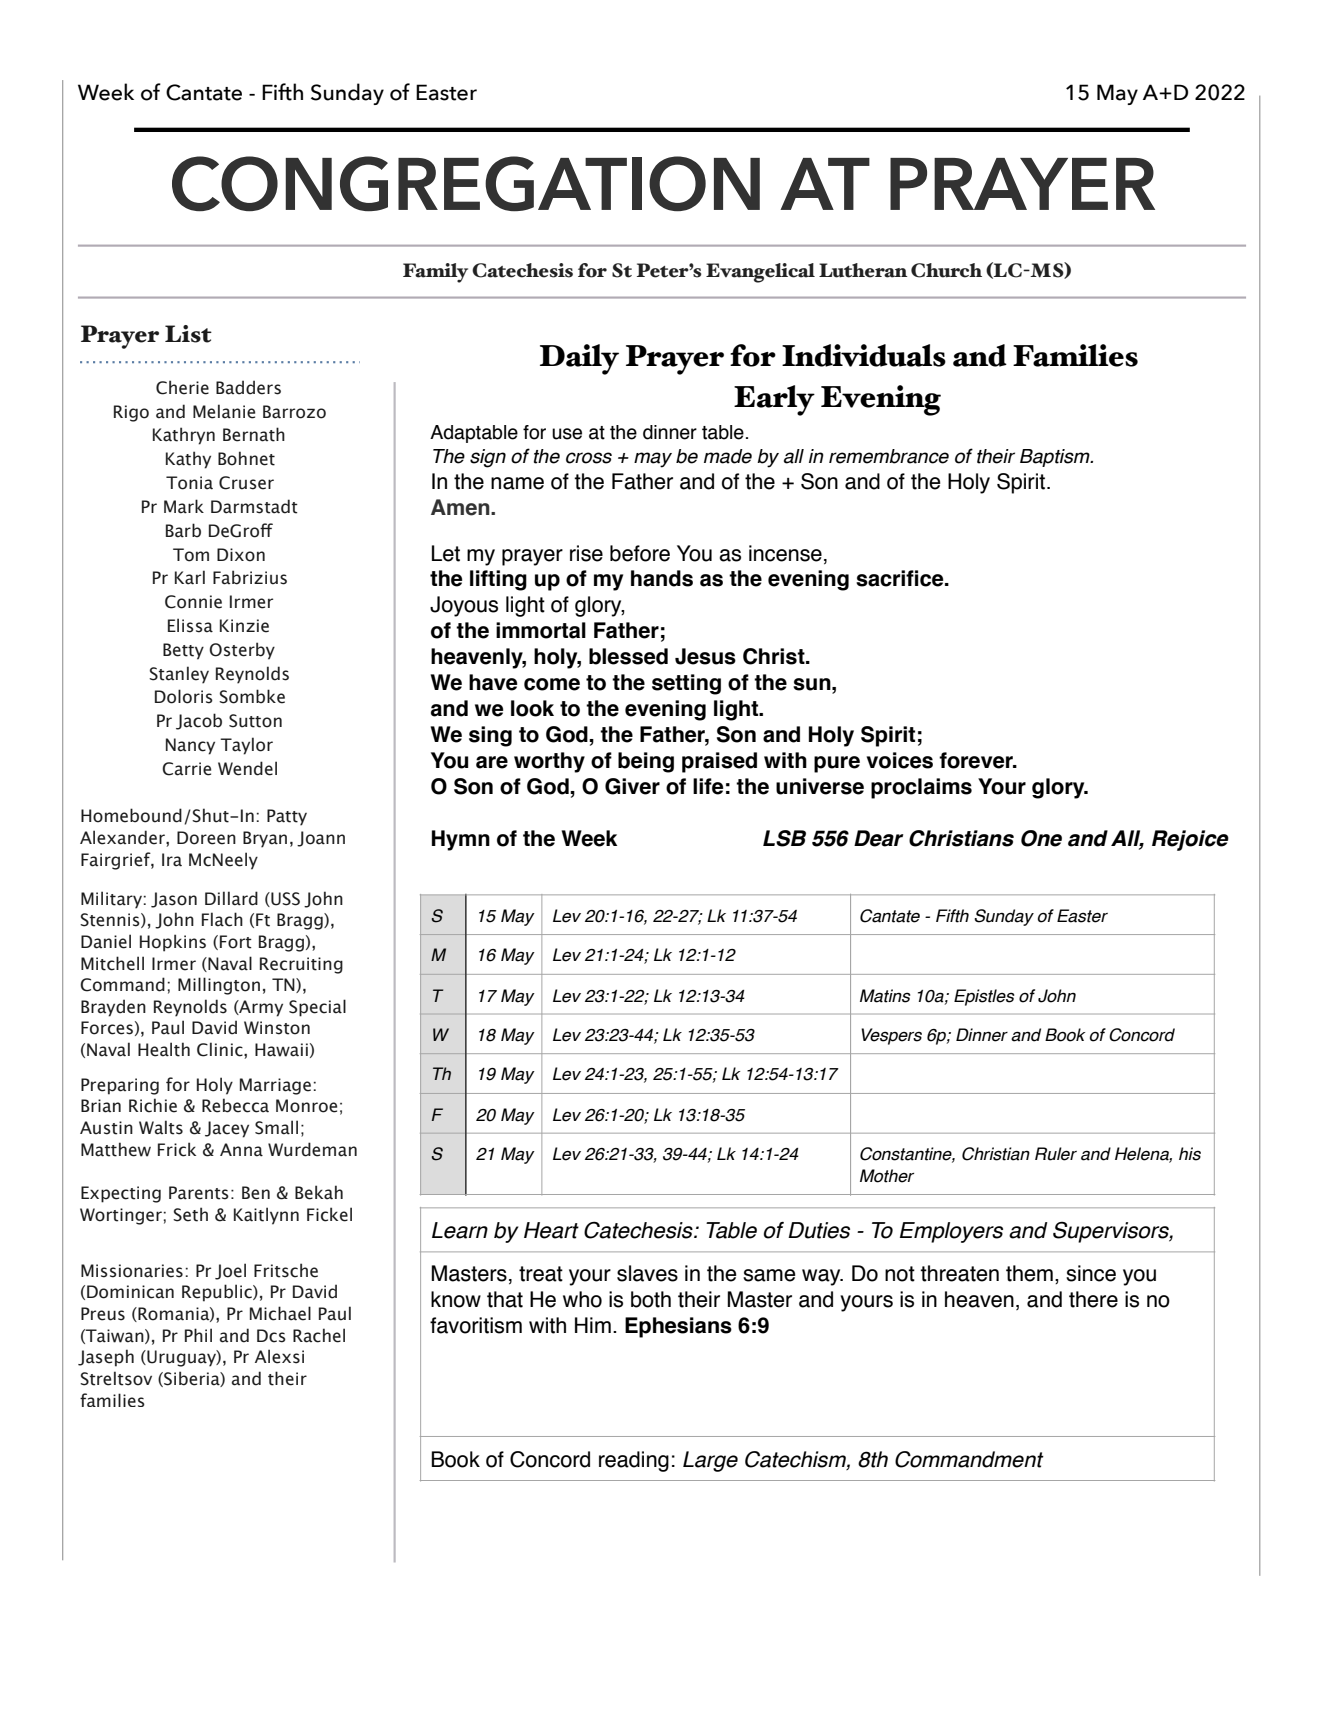 The image size is (1324, 1714). Describe the element at coordinates (634, 1461) in the screenshot. I see `reading` at that location.
